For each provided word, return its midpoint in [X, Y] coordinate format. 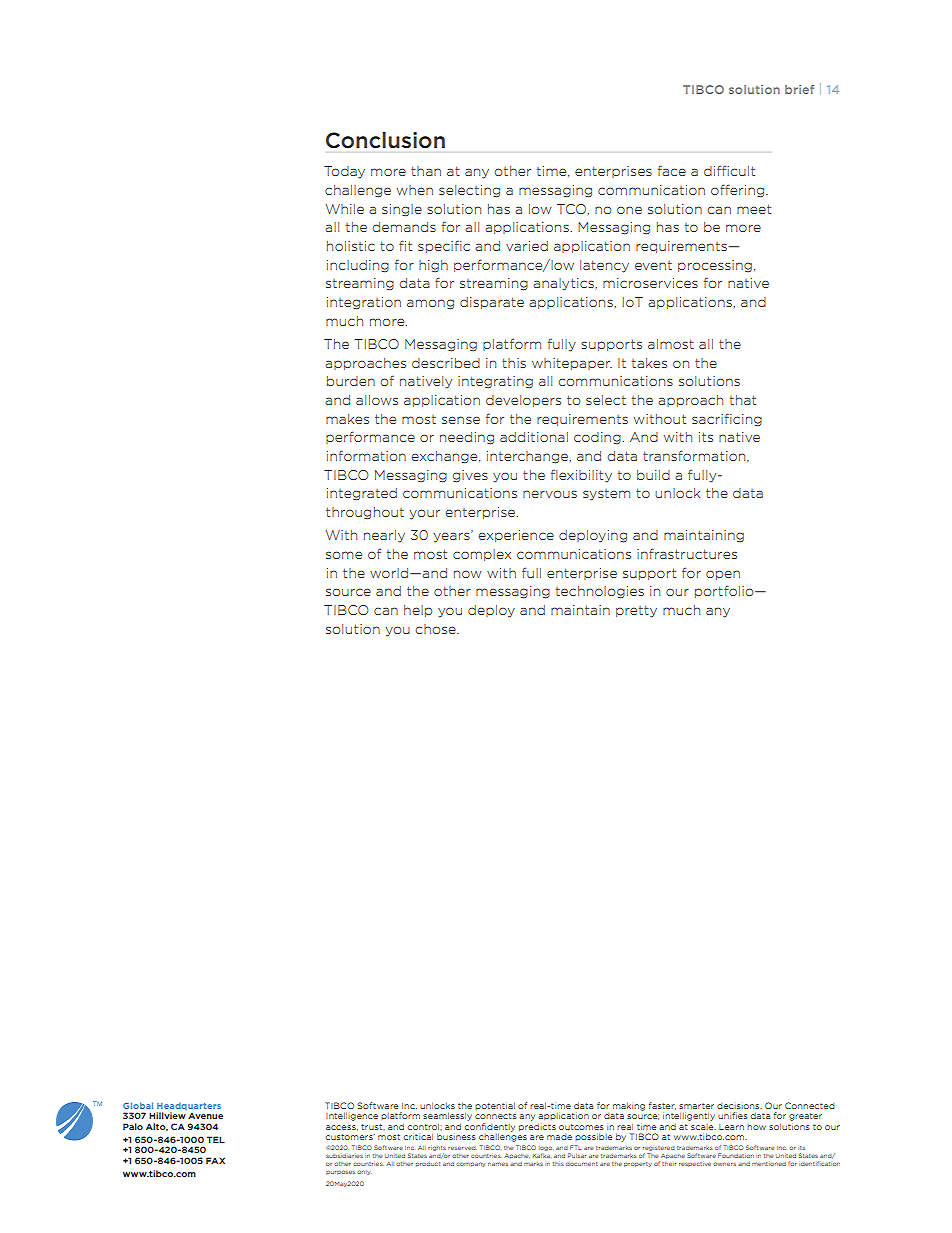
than [426, 171]
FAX [215, 1160]
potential [495, 1106]
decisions [739, 1106]
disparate [492, 303]
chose [436, 629]
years [452, 537]
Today [344, 172]
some [344, 555]
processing [715, 266]
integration [364, 303]
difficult [729, 170]
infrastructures [687, 553]
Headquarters [189, 1106]
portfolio [725, 591]
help [418, 611]
